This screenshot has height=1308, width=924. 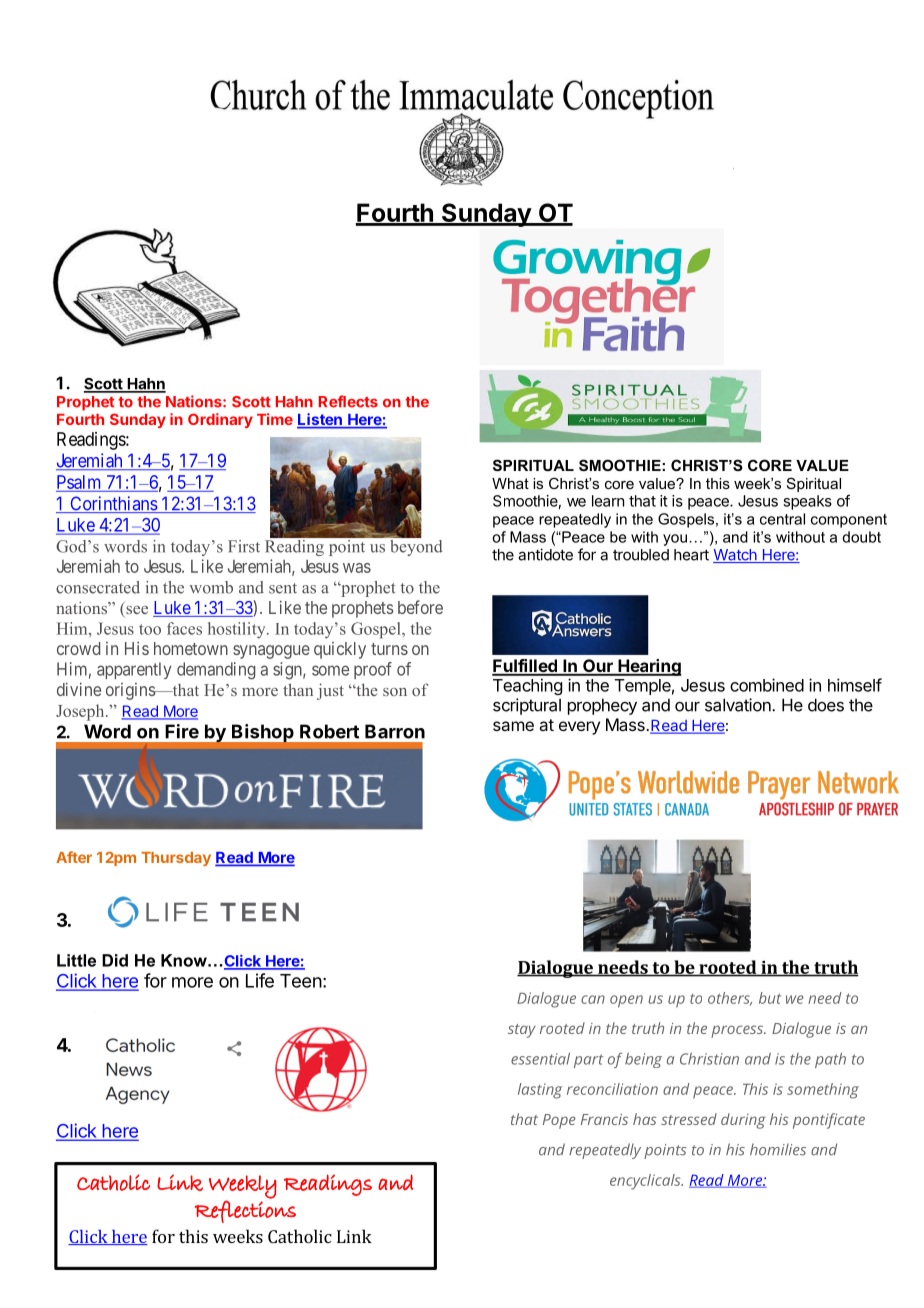 What do you see at coordinates (245, 1212) in the screenshot?
I see `Reflections` at bounding box center [245, 1212].
